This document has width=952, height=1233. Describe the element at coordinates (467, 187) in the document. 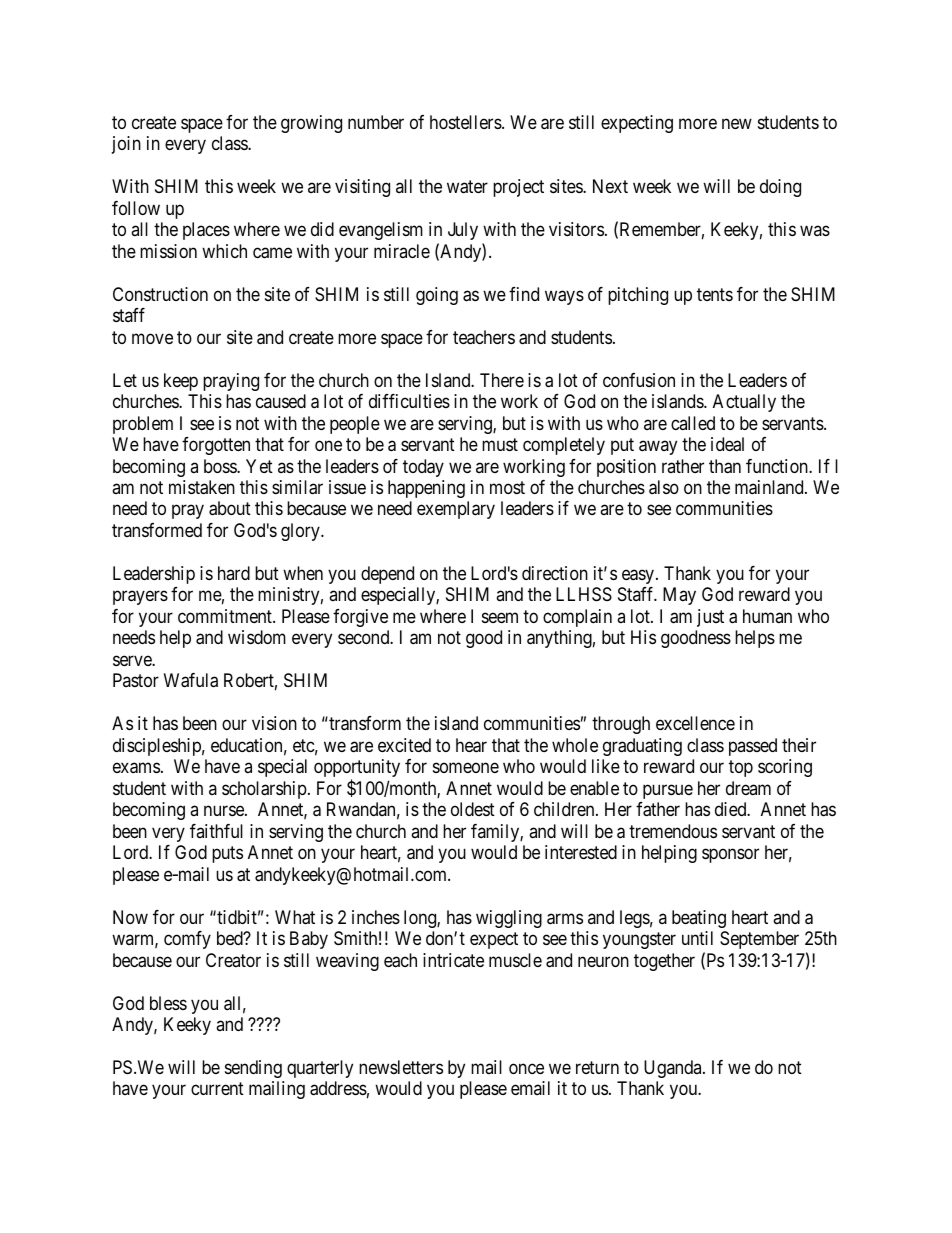

I see `water` at that location.
